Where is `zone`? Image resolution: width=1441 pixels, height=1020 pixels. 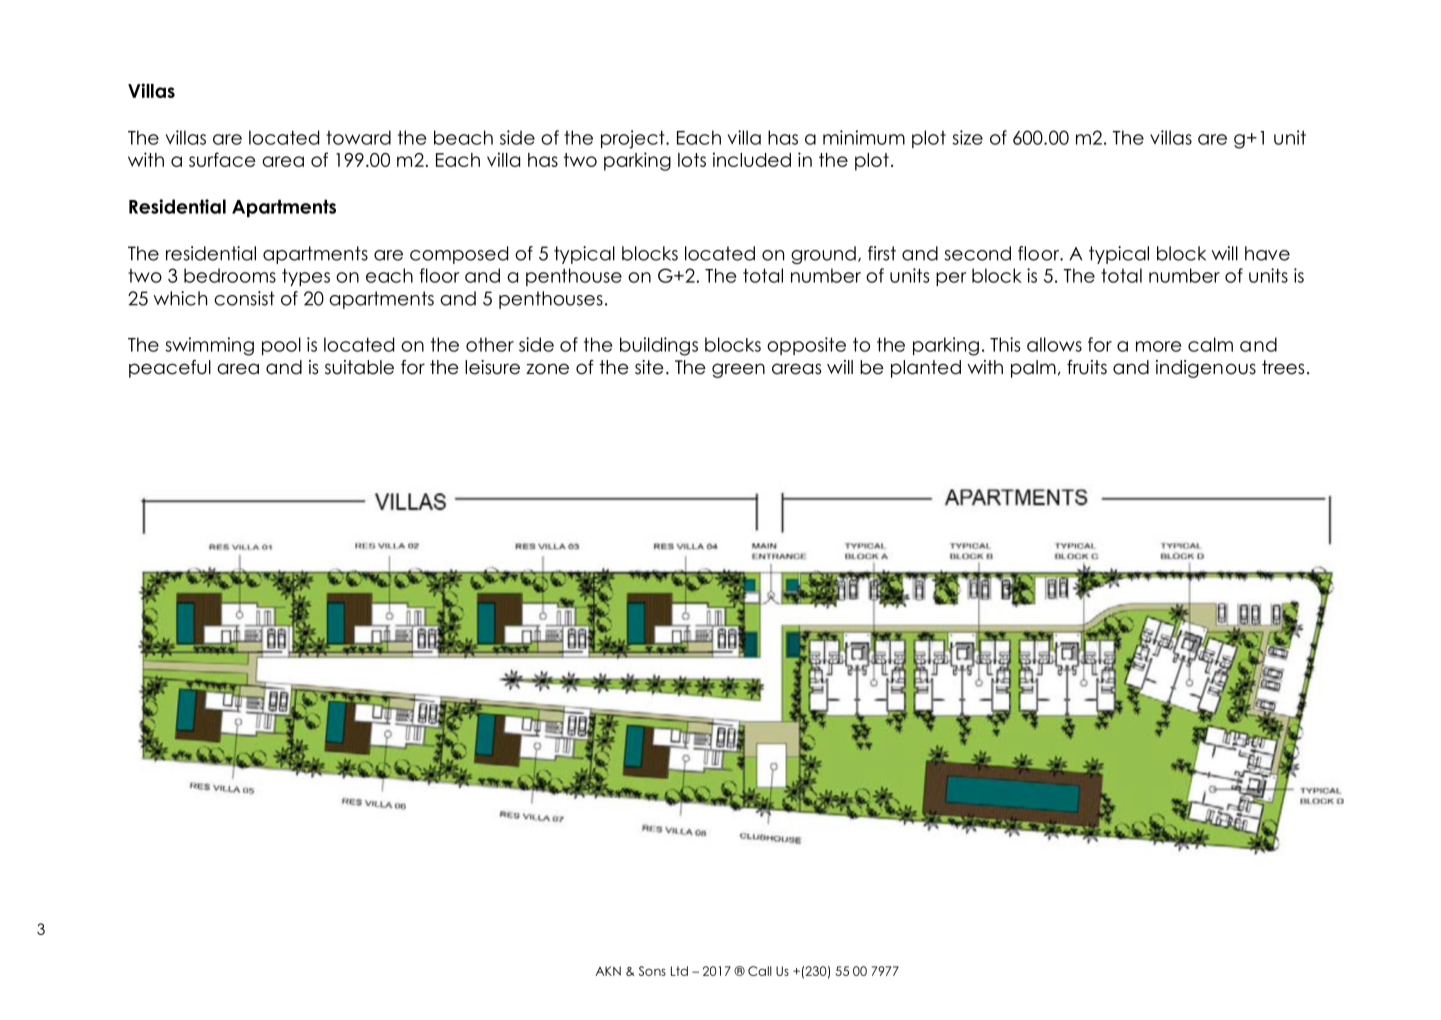 zone is located at coordinates (547, 369).
